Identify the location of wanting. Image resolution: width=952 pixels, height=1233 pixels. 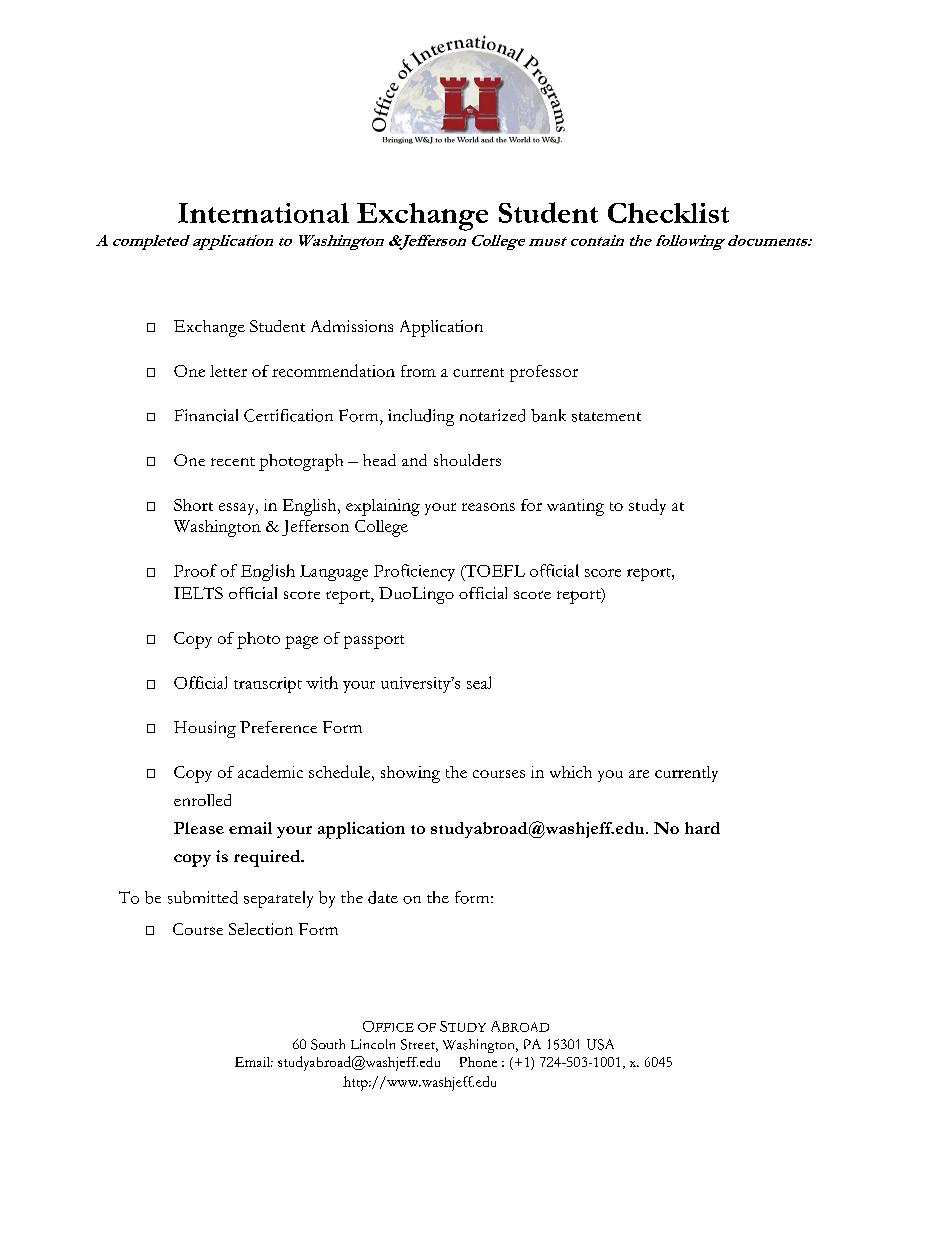
(575, 507).
